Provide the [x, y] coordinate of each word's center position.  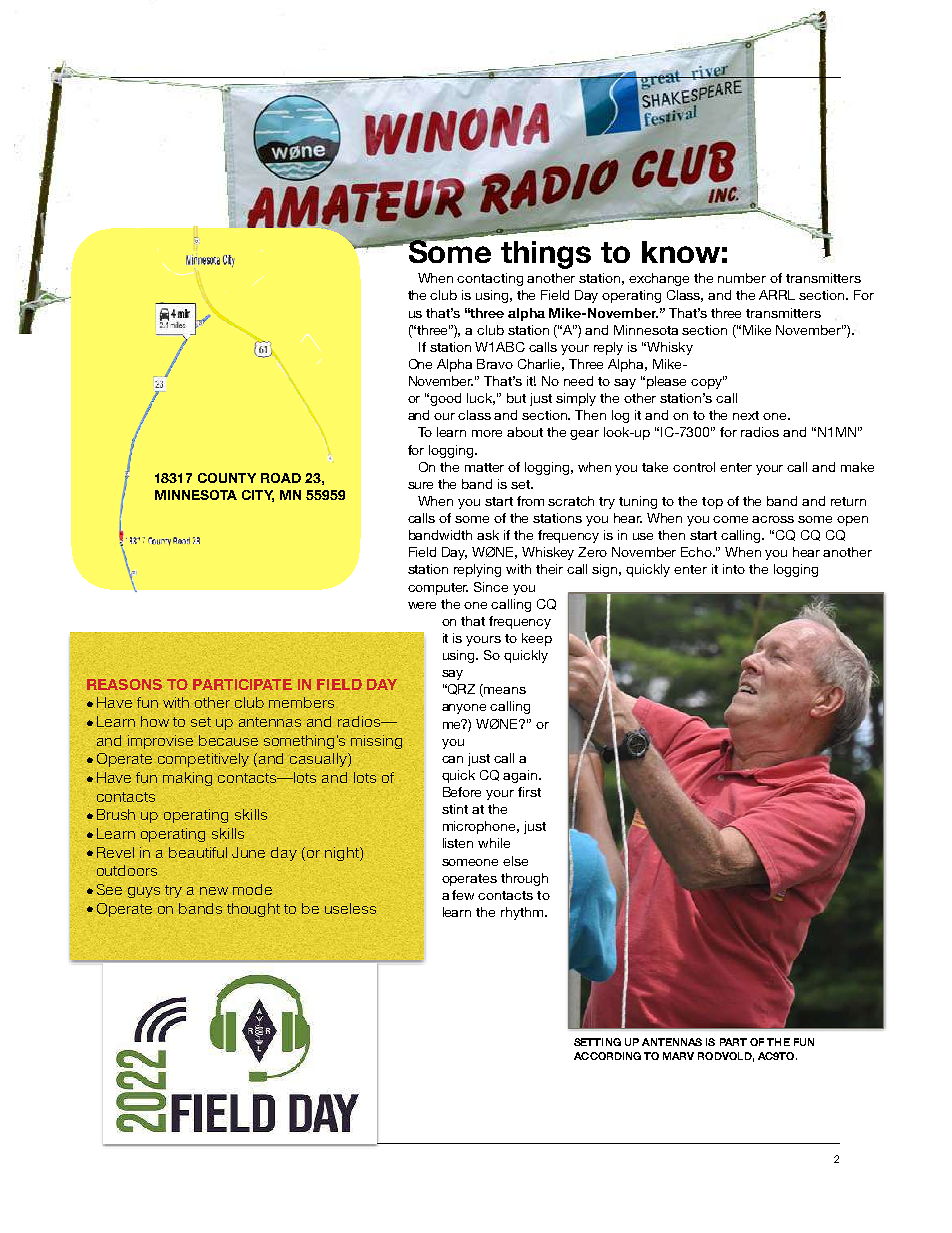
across [773, 519]
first [529, 792]
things [546, 255]
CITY [258, 496]
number [742, 278]
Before [462, 792]
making [187, 779]
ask [488, 535]
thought [253, 910]
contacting [490, 279]
